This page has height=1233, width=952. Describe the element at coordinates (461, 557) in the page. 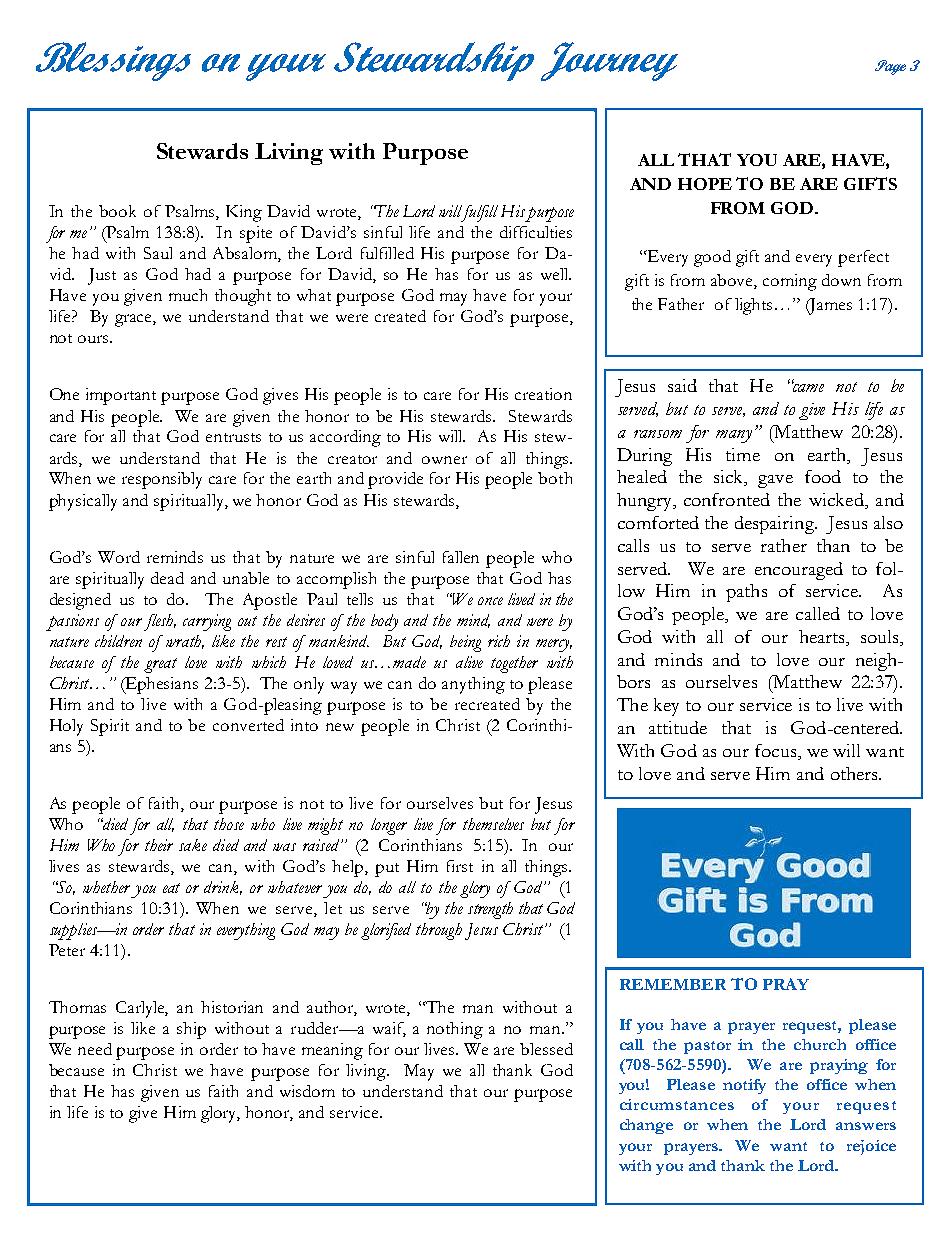

I see `fallen` at that location.
